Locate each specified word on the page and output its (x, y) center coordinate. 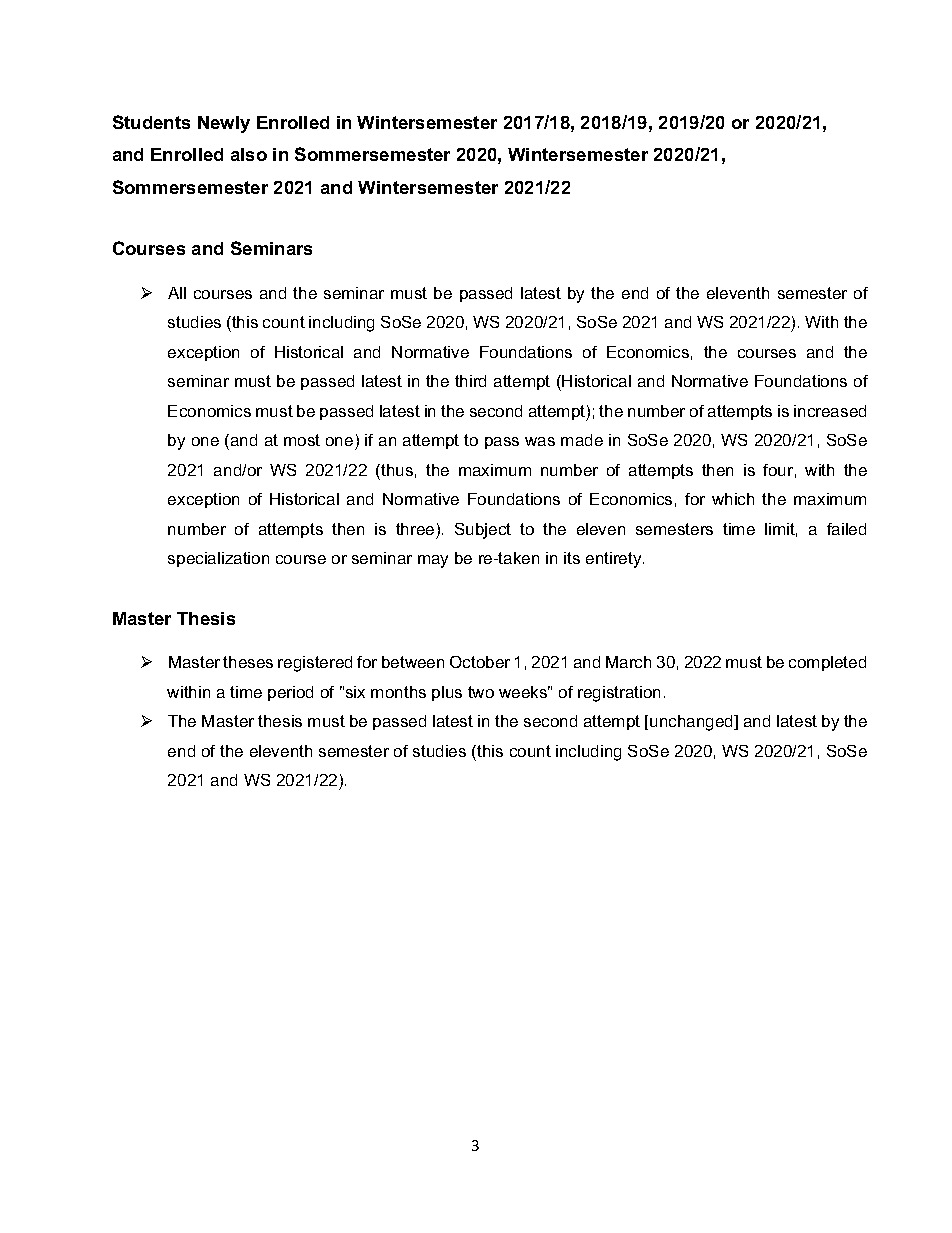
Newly (224, 124)
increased (830, 411)
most (302, 440)
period (290, 693)
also (249, 154)
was (540, 441)
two (481, 692)
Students (151, 122)
